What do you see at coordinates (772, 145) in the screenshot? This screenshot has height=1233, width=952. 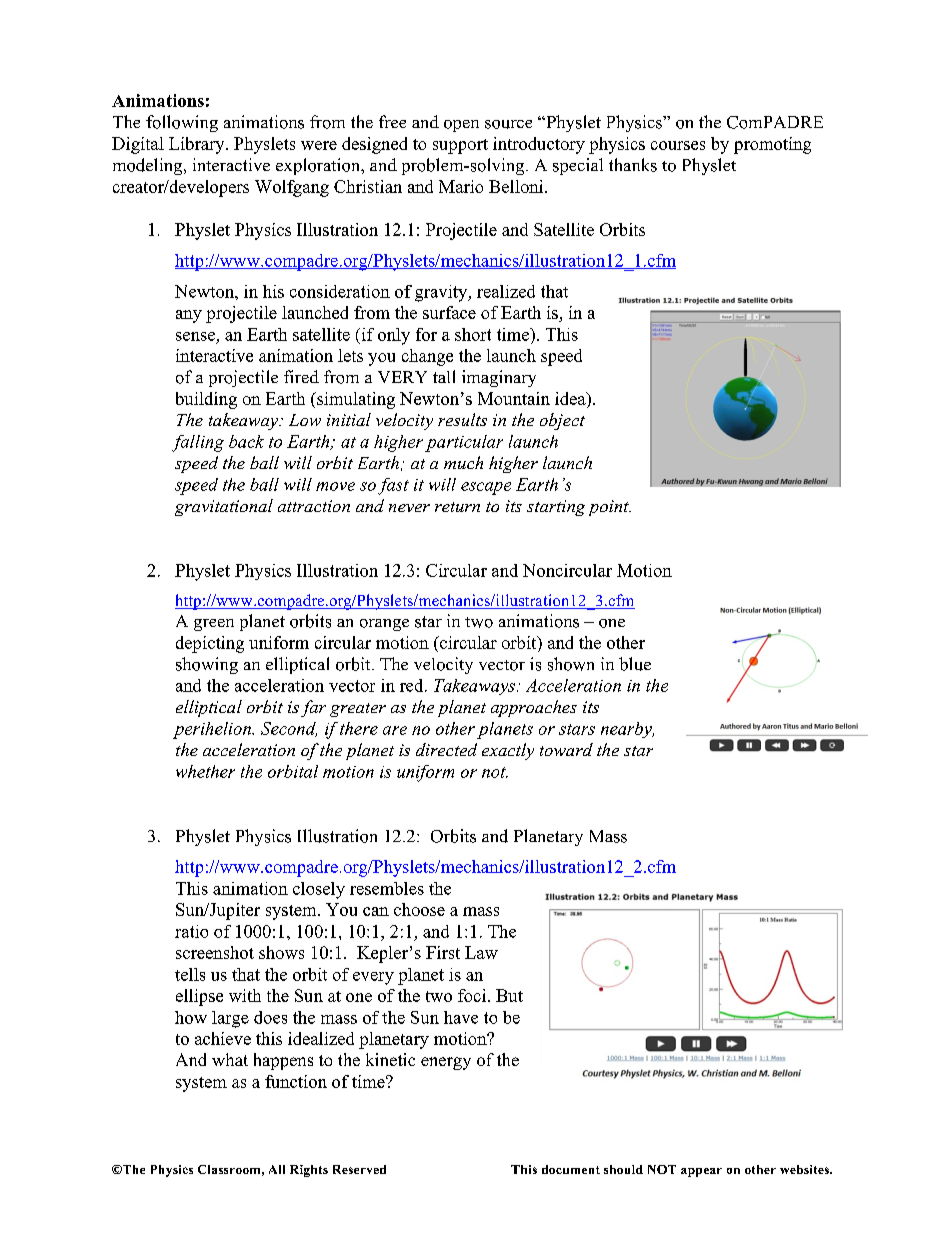 I see `promoting` at bounding box center [772, 145].
